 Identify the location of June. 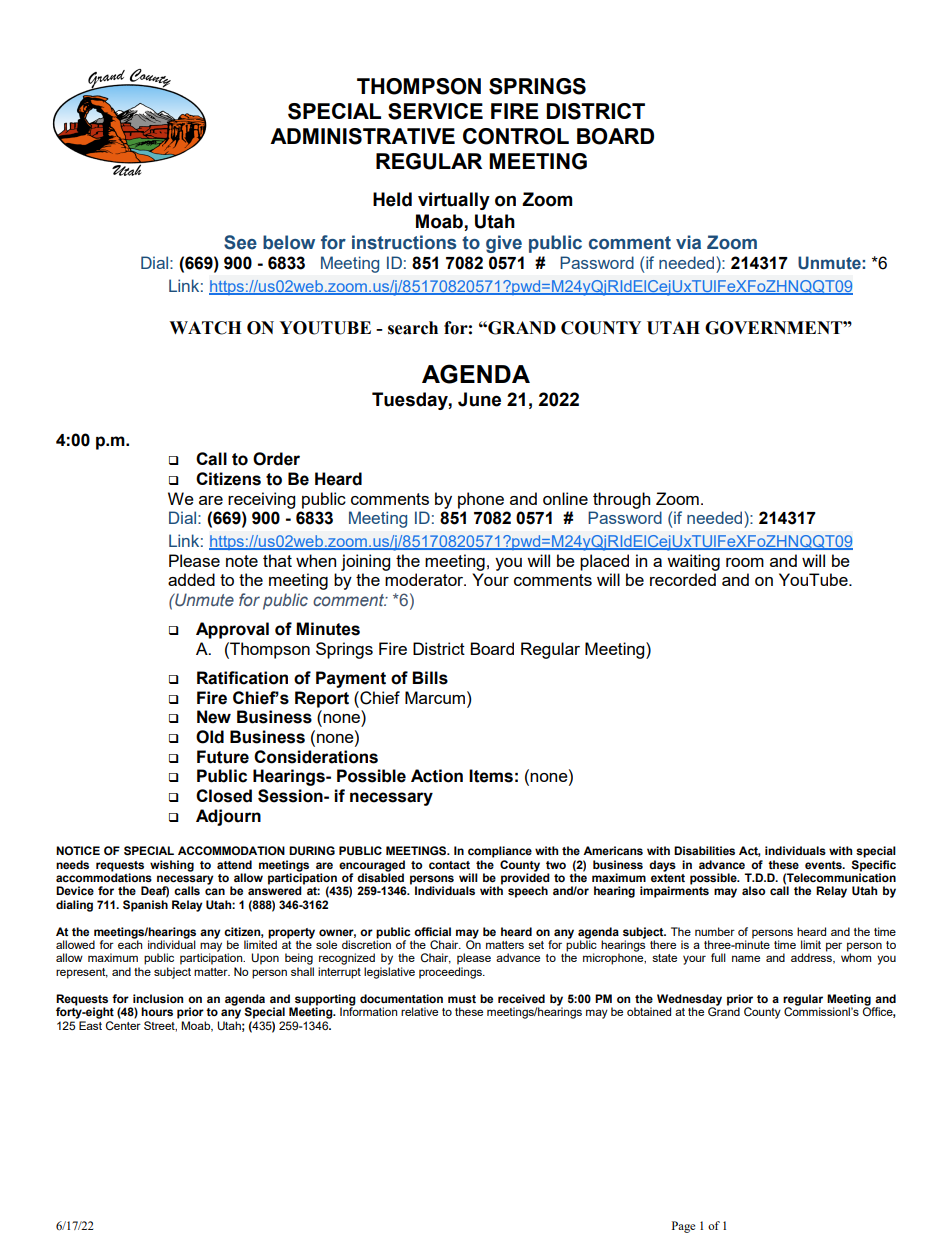
(479, 399).
